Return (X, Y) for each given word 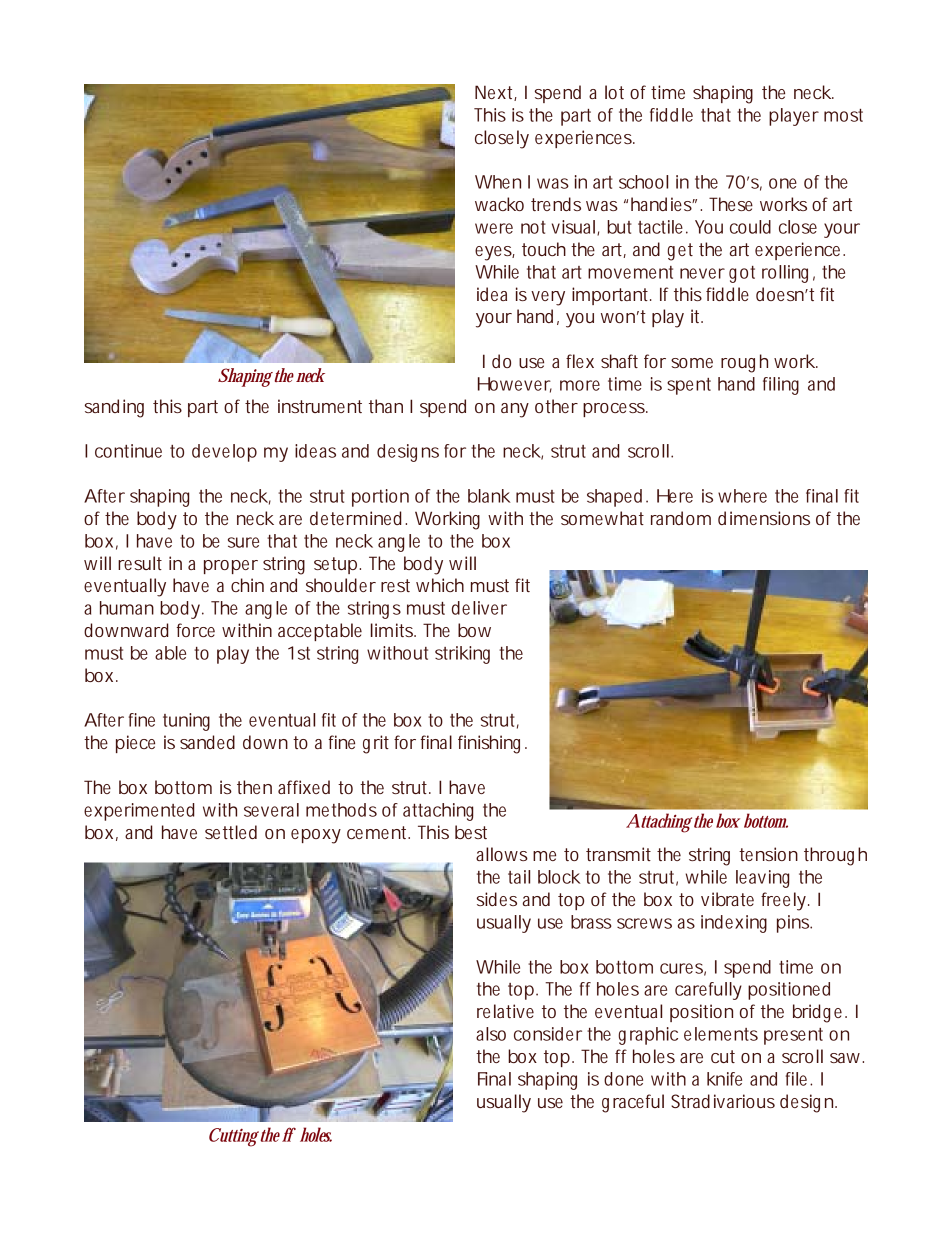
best (471, 832)
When (498, 182)
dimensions (764, 518)
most (843, 115)
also (491, 1034)
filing (781, 386)
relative (505, 1011)
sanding (114, 408)
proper (231, 567)
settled (231, 832)
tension (768, 854)
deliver (479, 608)
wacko (499, 204)
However (515, 385)
